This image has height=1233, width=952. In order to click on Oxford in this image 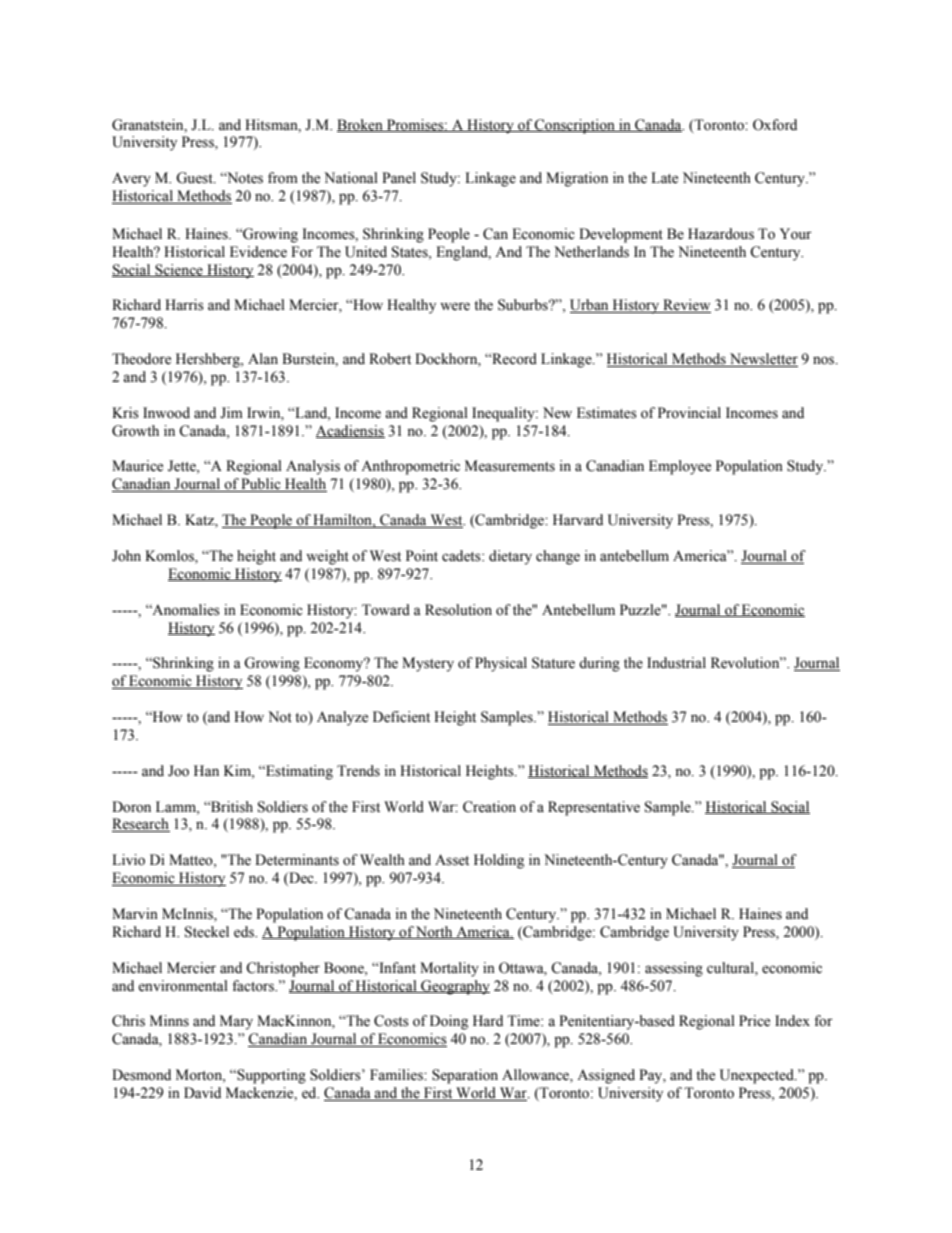, I will do `click(775, 125)`.
